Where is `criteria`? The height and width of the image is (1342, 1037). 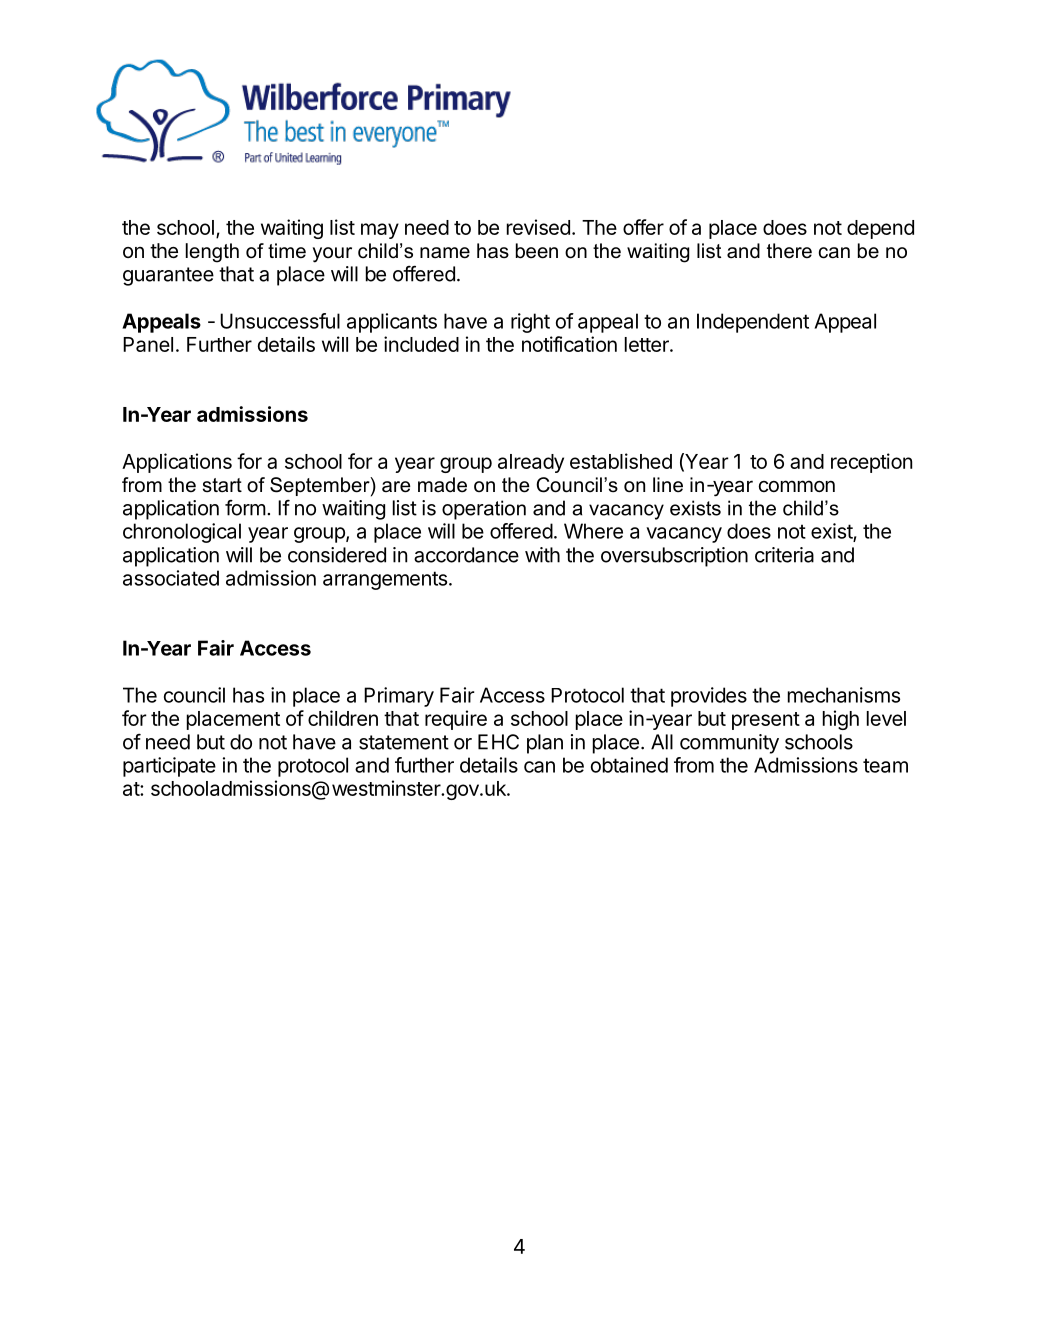 criteria is located at coordinates (784, 555).
